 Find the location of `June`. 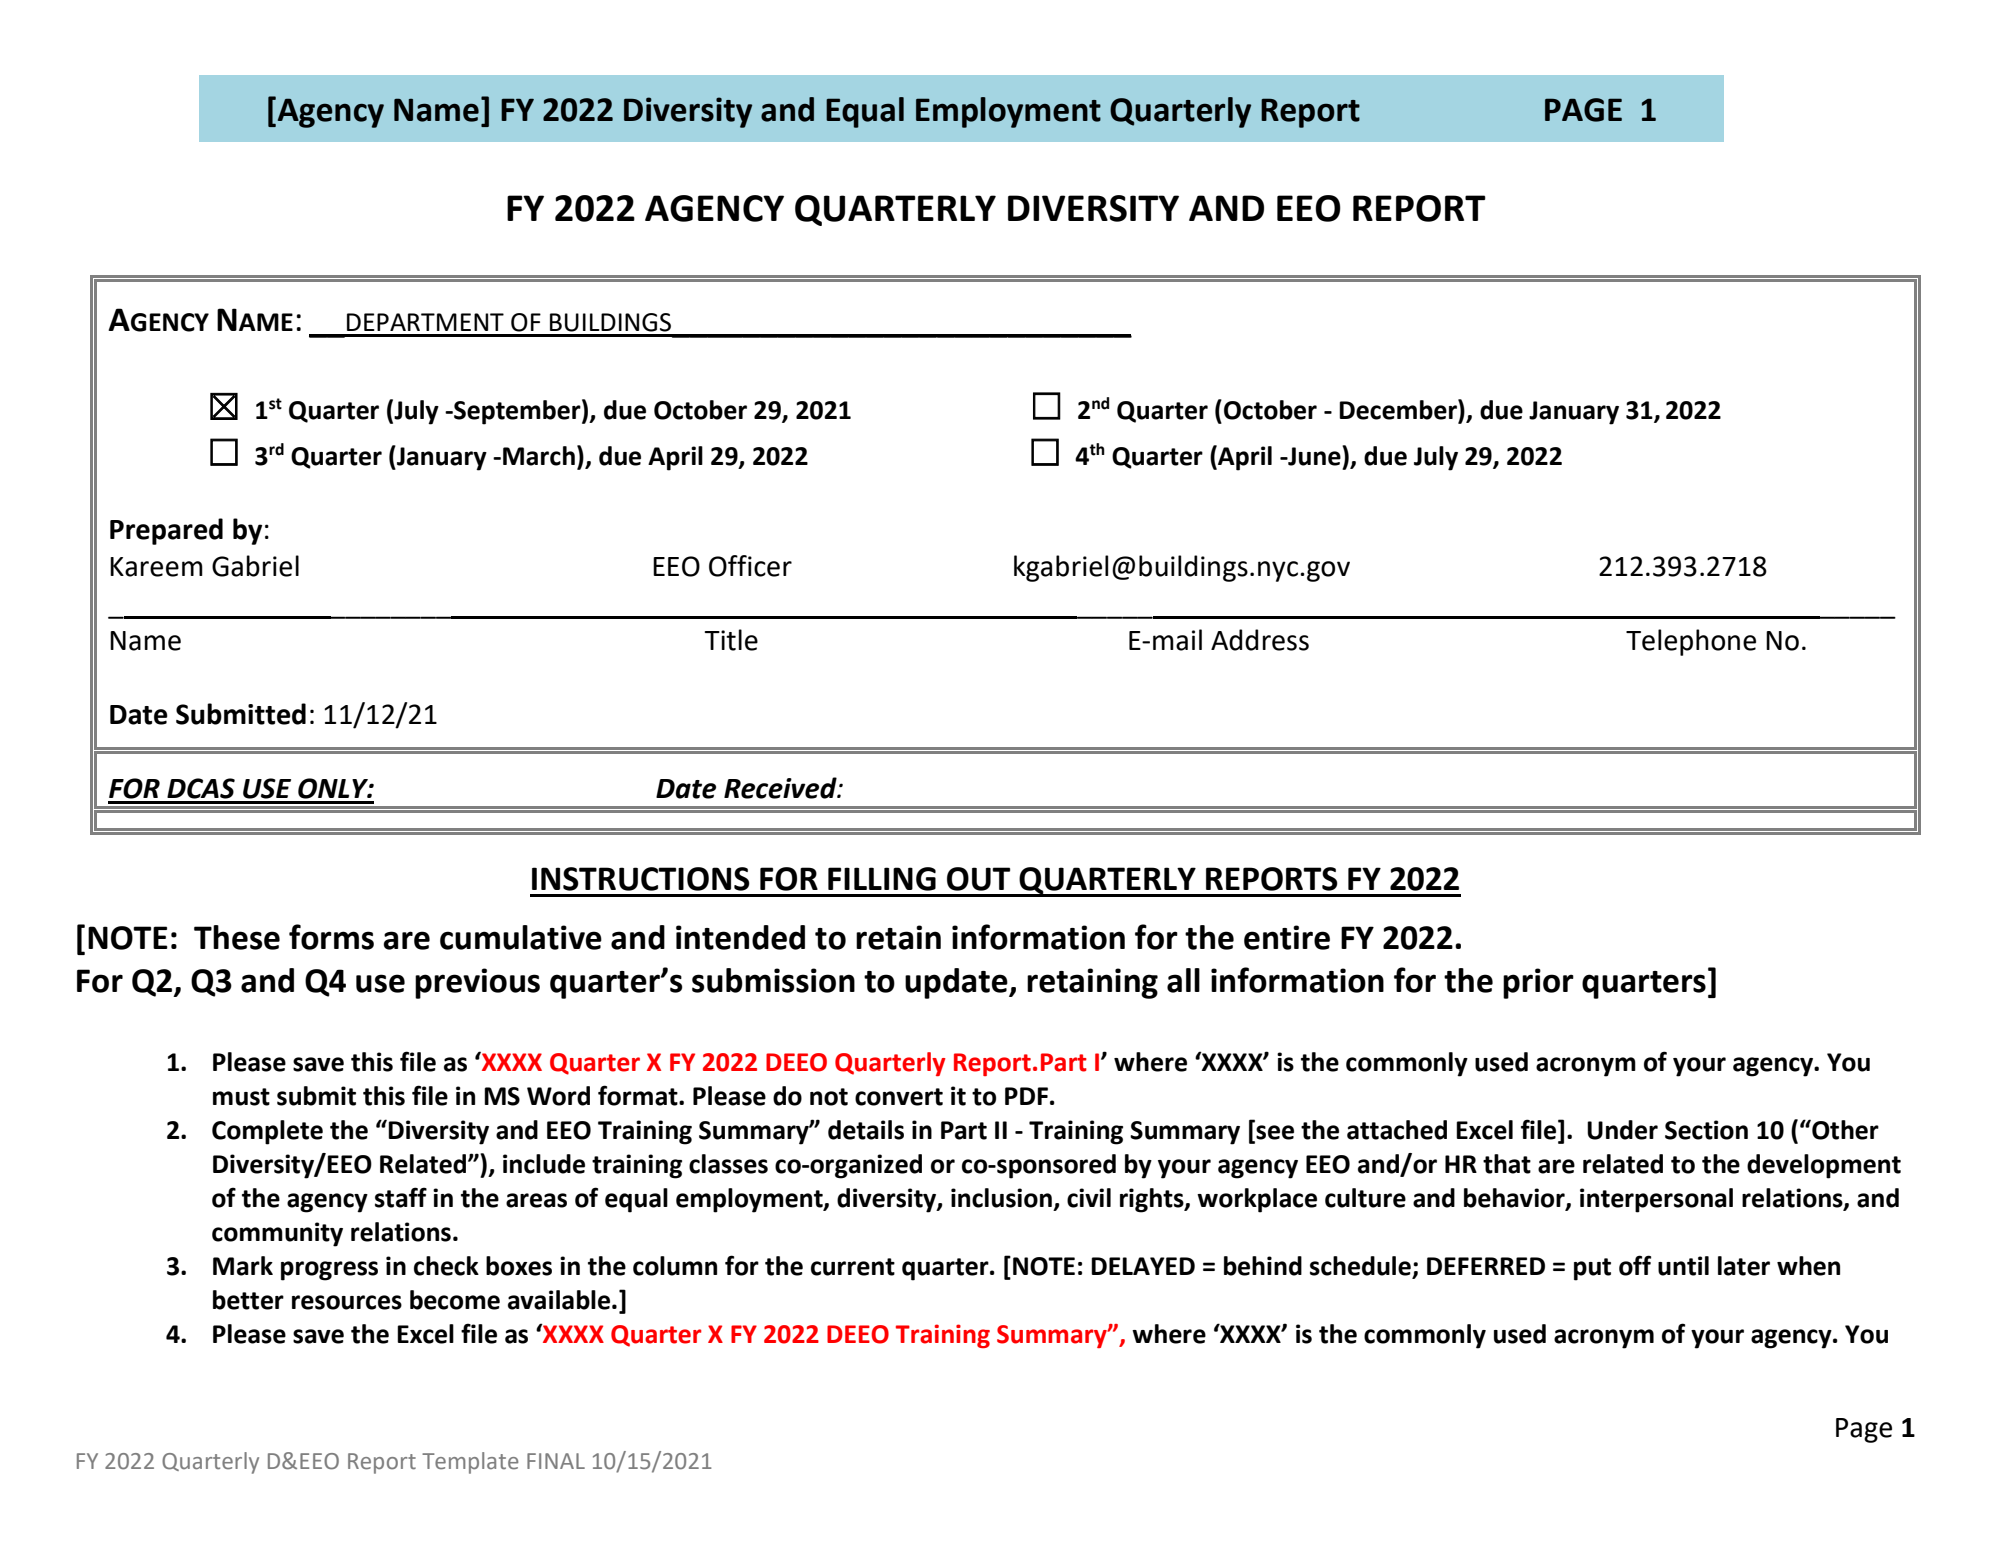

June is located at coordinates (1314, 456).
